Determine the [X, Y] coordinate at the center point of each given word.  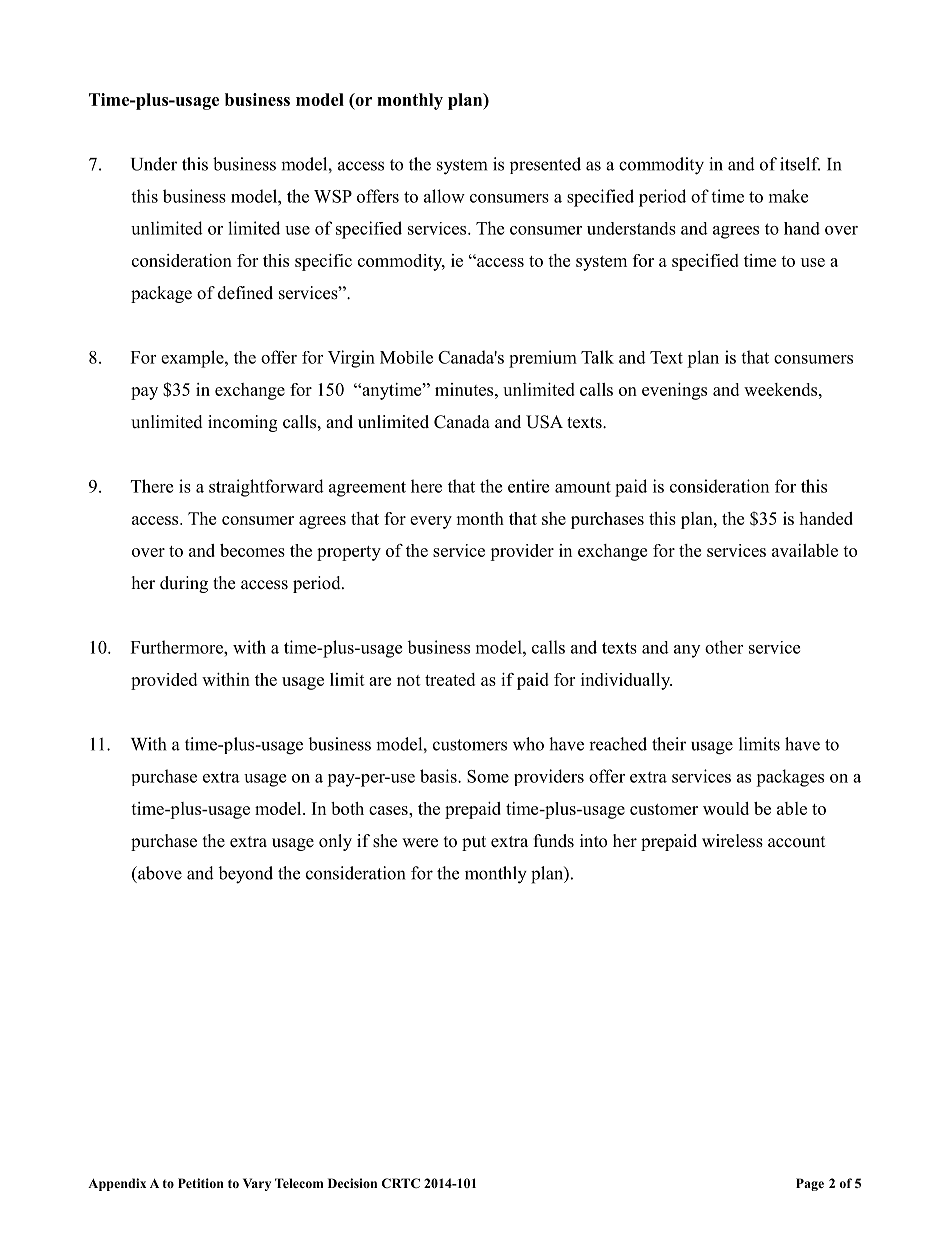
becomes [252, 550]
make [788, 196]
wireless [732, 841]
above [159, 873]
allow [444, 196]
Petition [201, 1183]
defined [245, 293]
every [431, 522]
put [474, 843]
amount [583, 487]
